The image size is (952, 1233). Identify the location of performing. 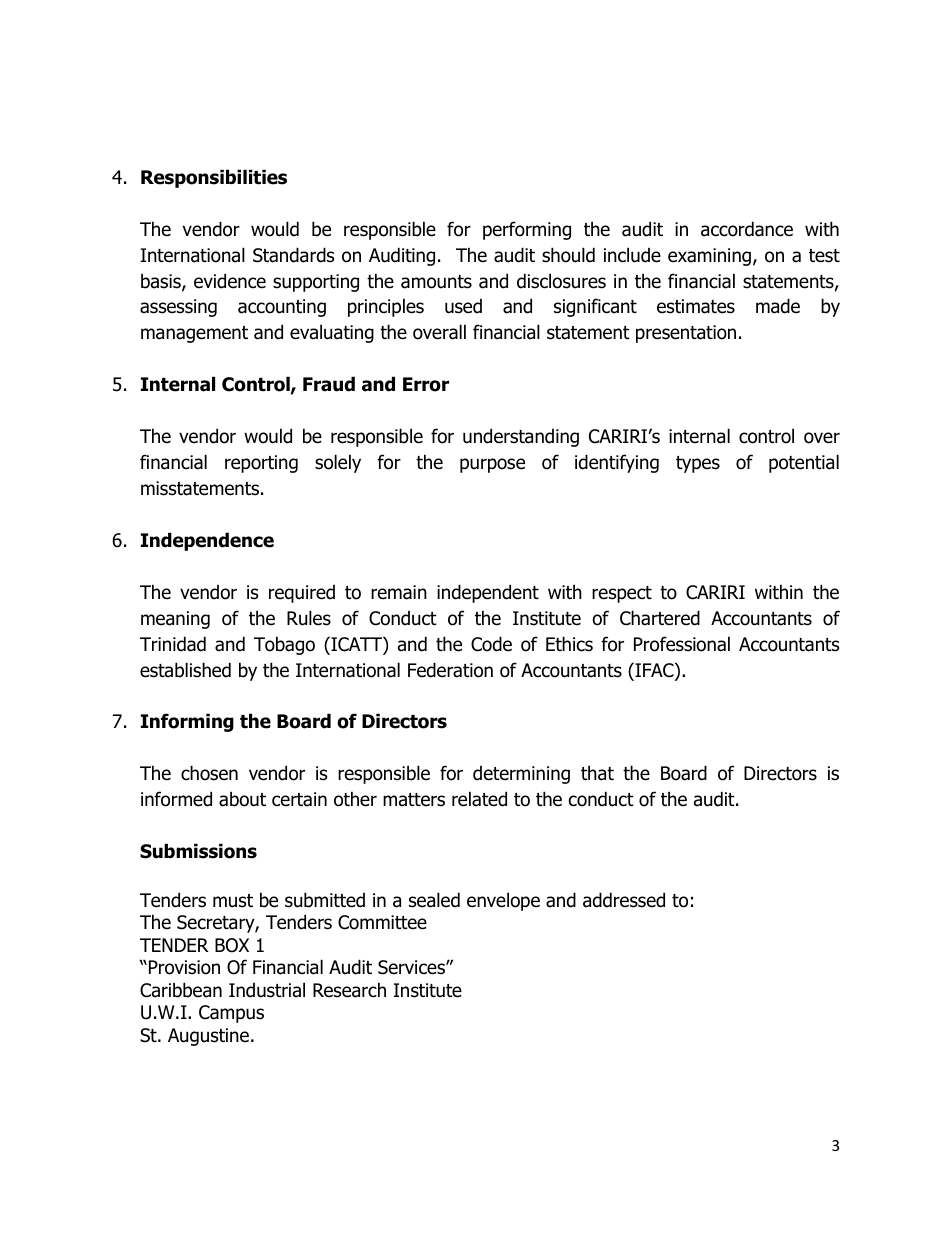
(527, 230).
